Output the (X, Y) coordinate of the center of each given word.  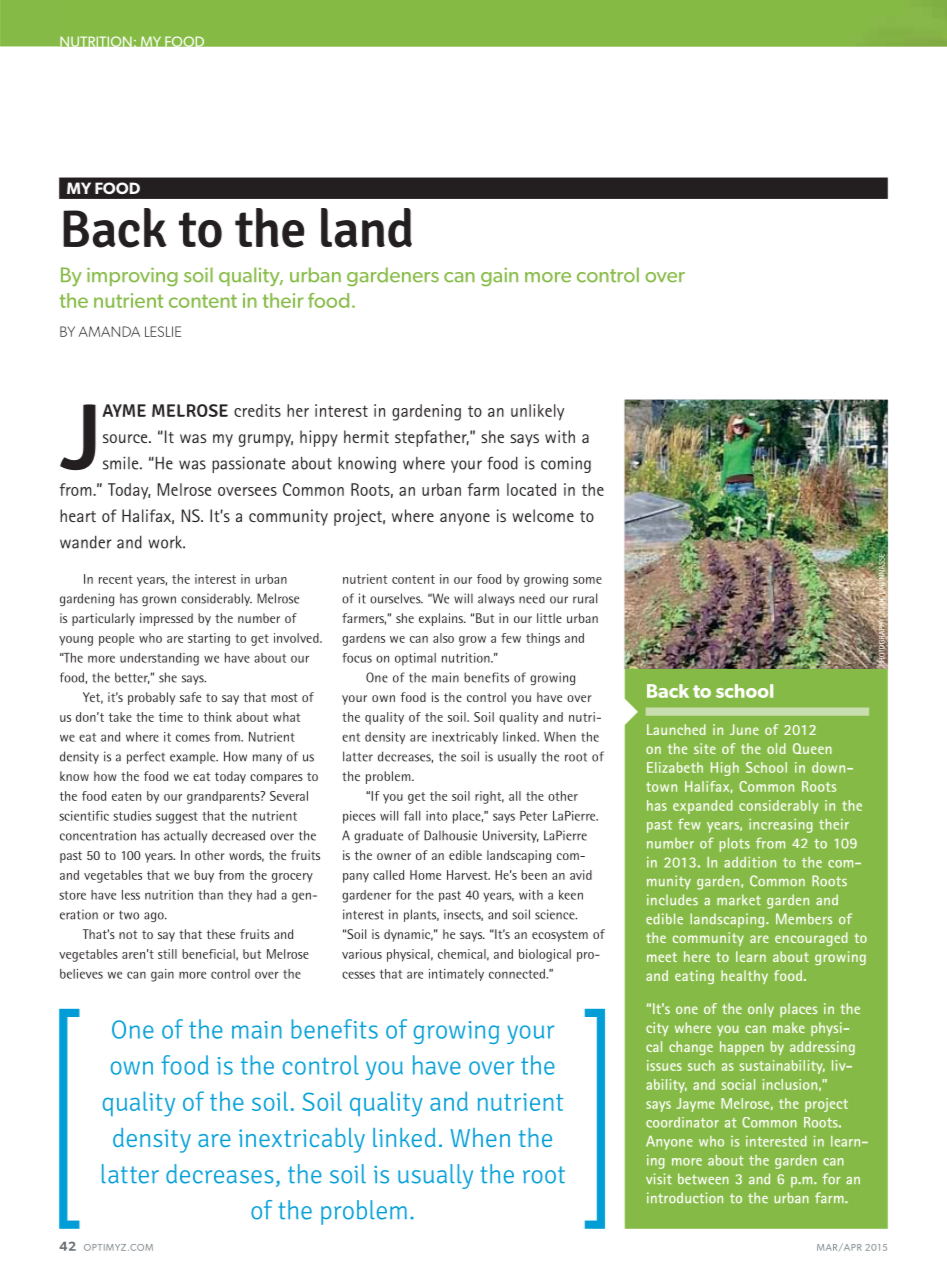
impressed (166, 619)
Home (425, 875)
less (131, 895)
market (739, 900)
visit (659, 1179)
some (587, 580)
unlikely (537, 412)
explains (442, 619)
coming (566, 464)
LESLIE (163, 331)
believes (81, 974)
